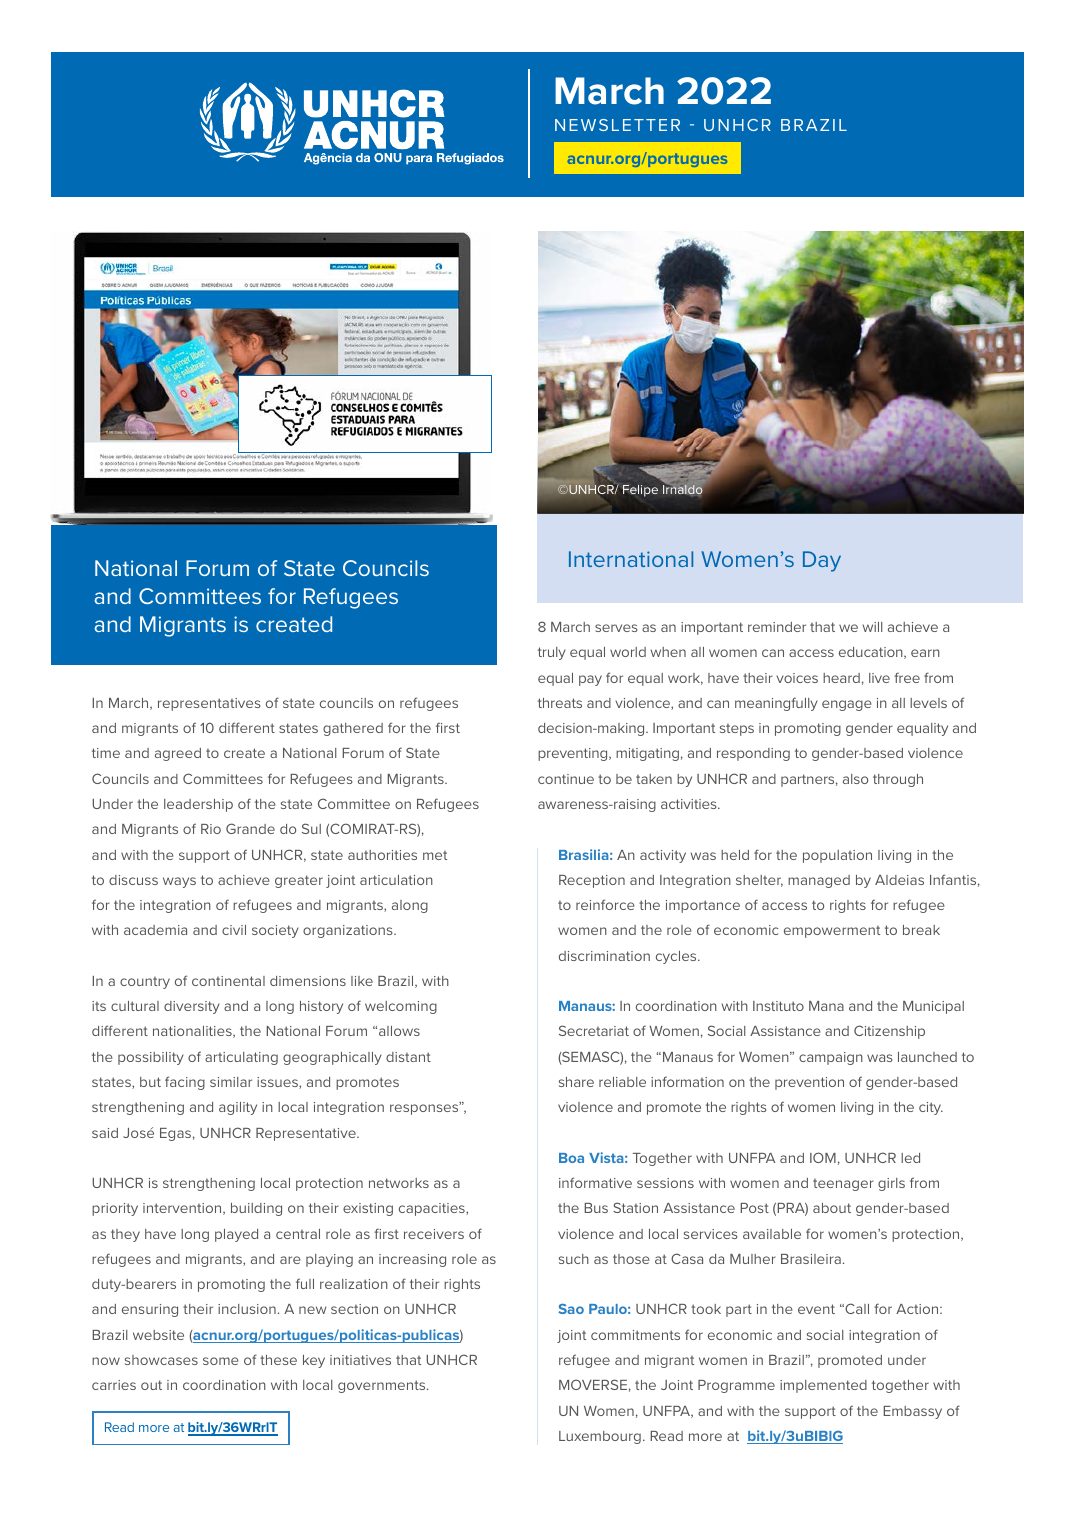 This screenshot has width=1075, height=1520. I want to click on Luxembourg, so click(600, 1437).
